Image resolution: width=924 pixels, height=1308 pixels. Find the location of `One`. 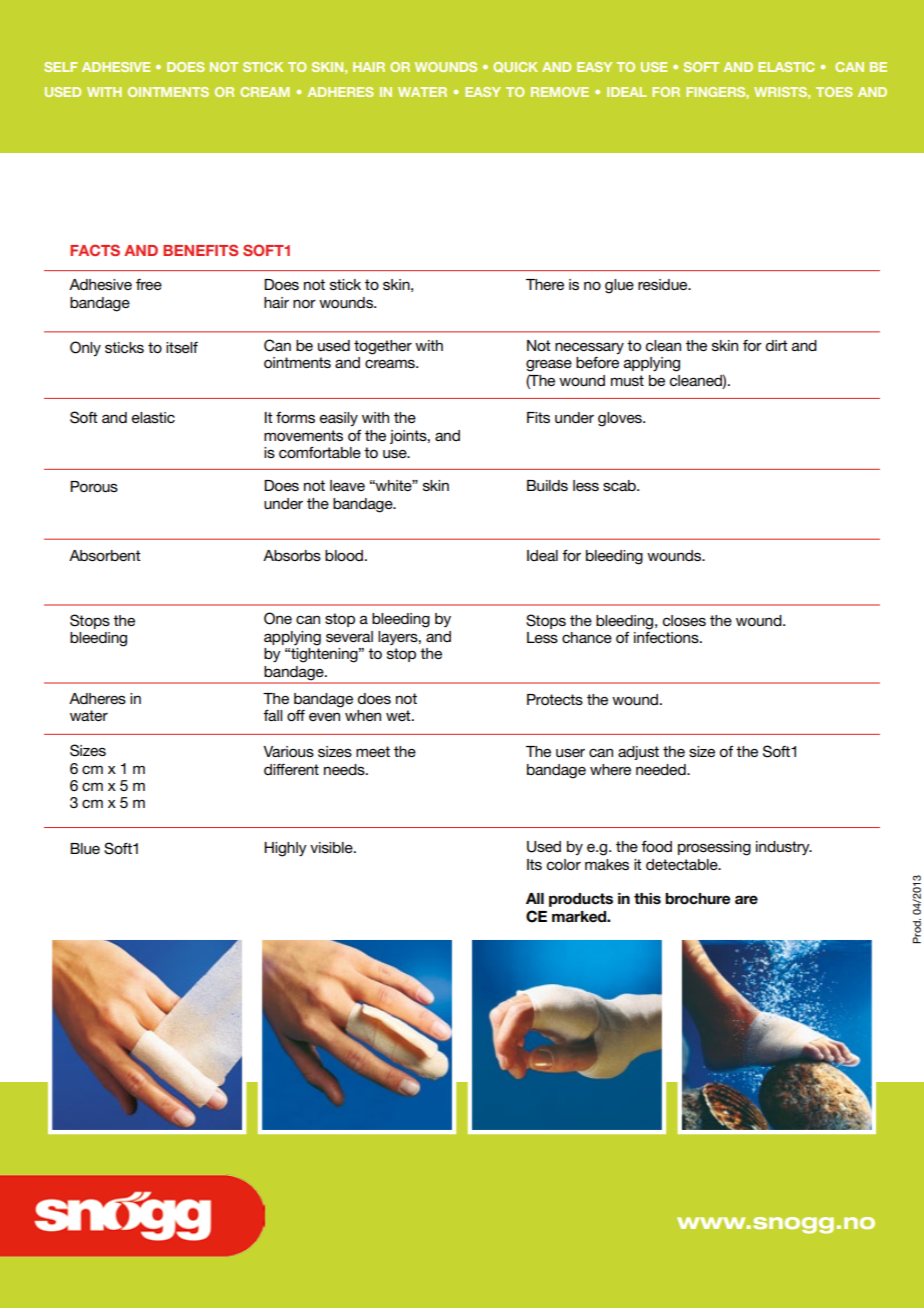

One is located at coordinates (278, 618).
